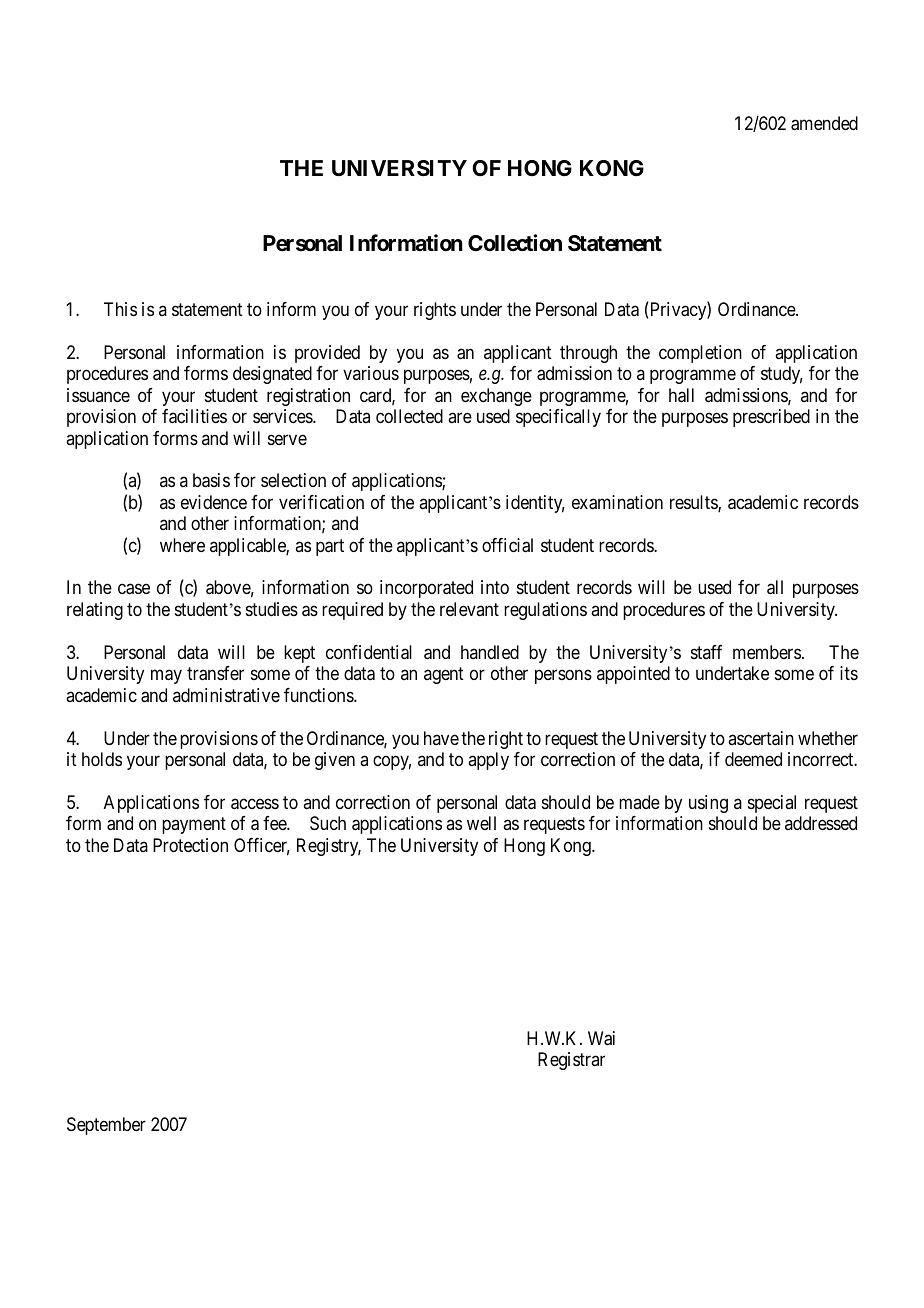 This screenshot has height=1308, width=924. I want to click on case, so click(134, 589).
